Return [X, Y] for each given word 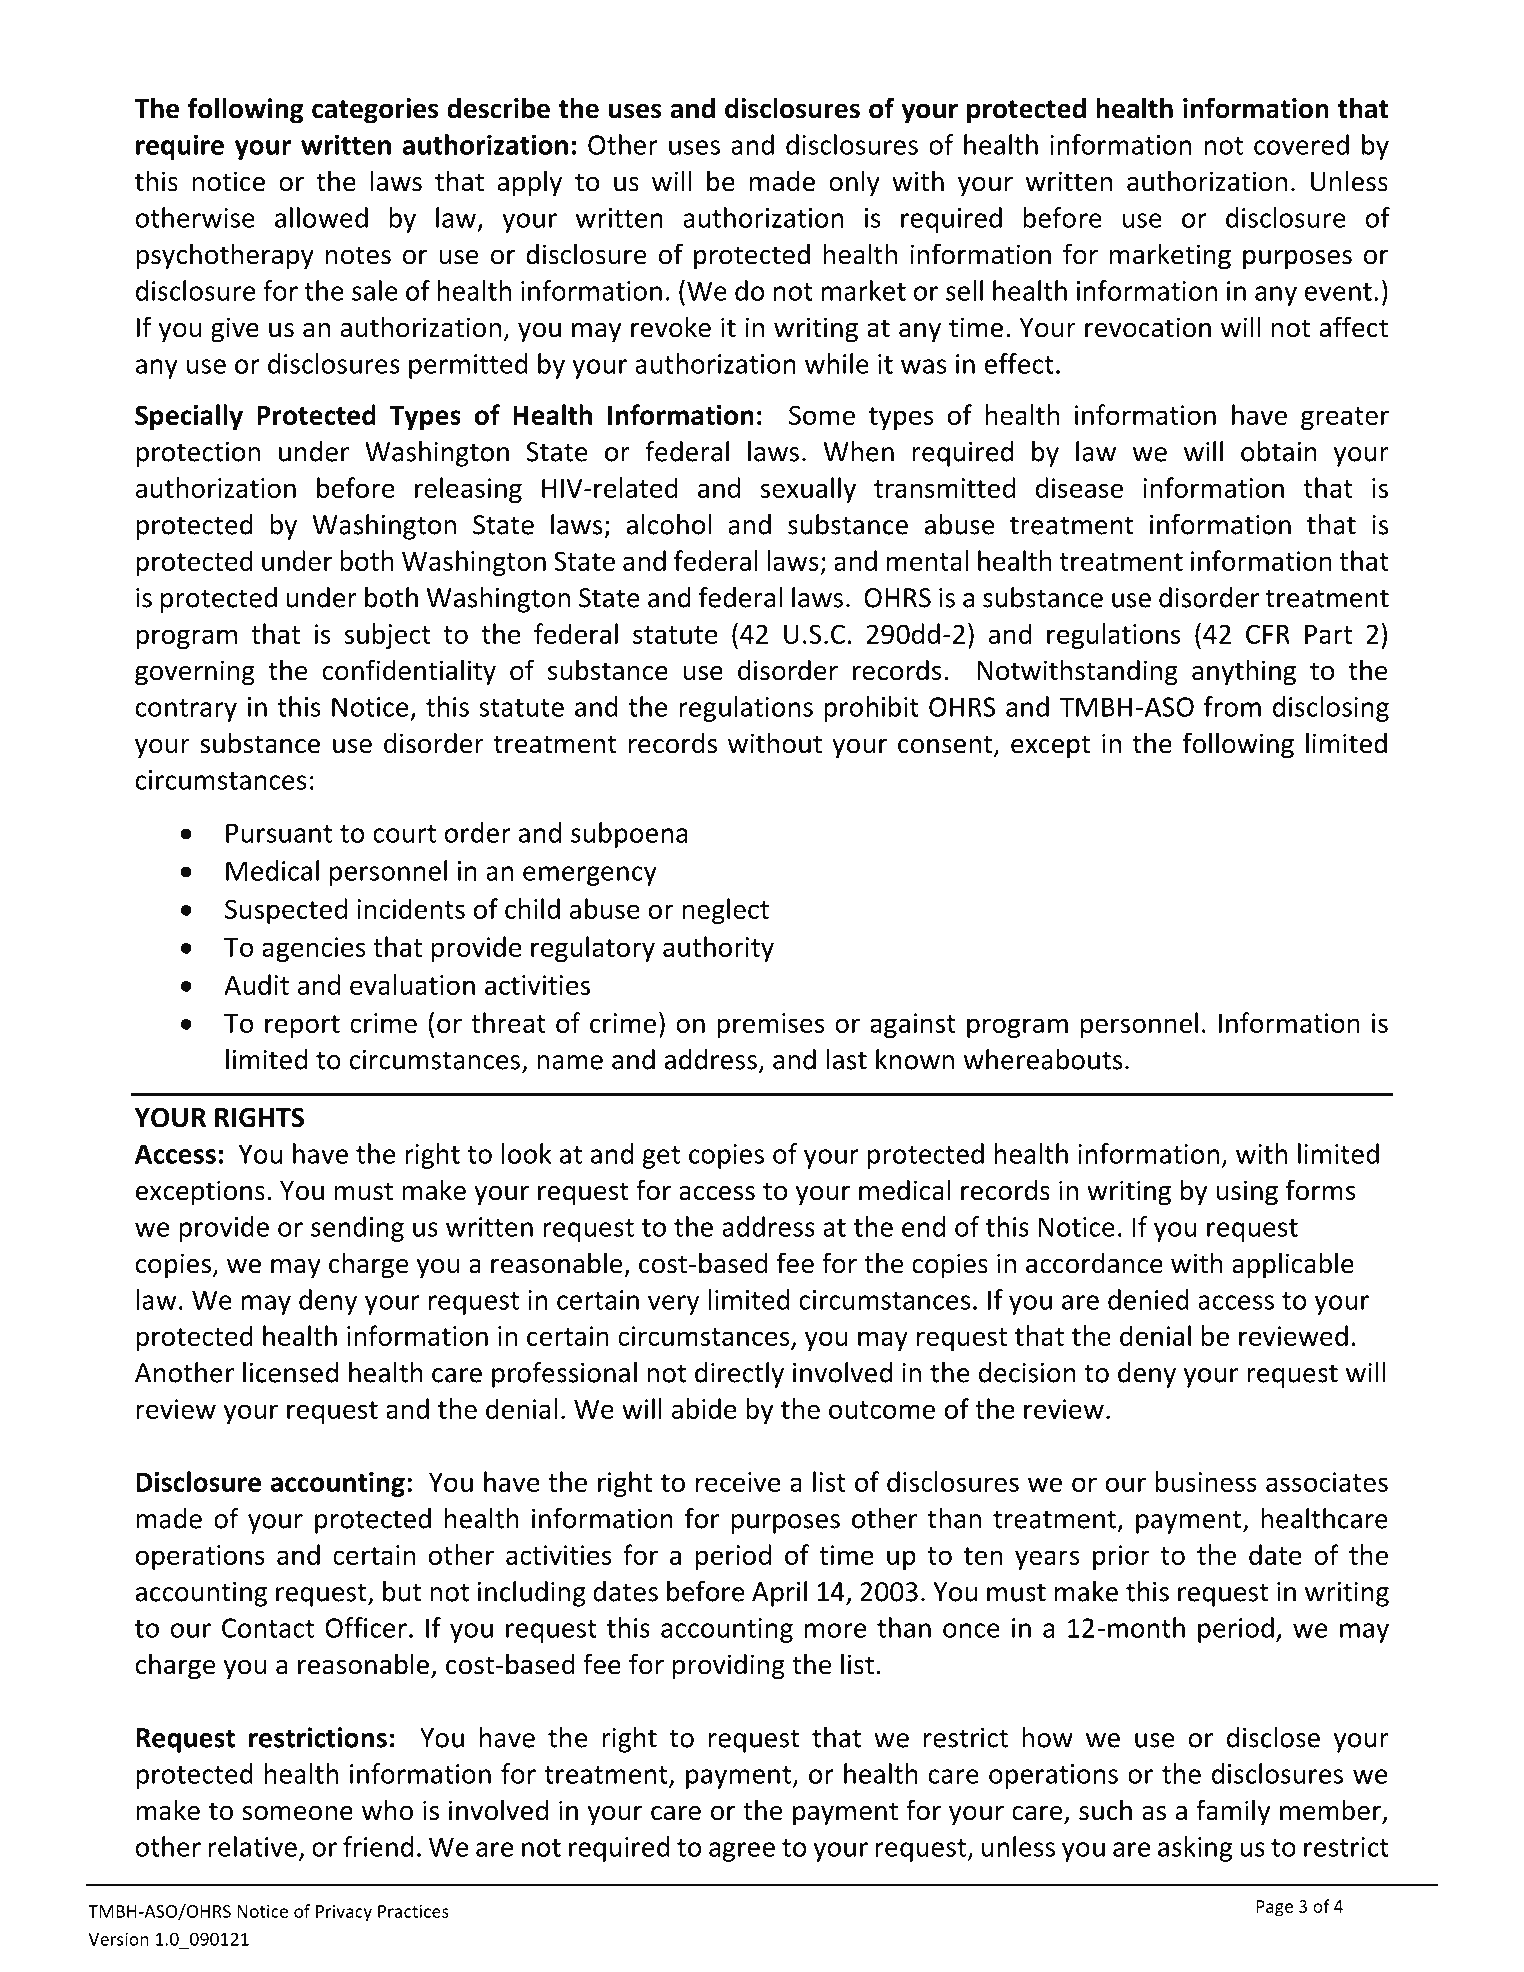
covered [1301, 144]
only [854, 183]
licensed [290, 1372]
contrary [186, 710]
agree [742, 1852]
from [1232, 706]
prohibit [871, 709]
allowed [321, 217]
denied [1148, 1299]
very [673, 1305]
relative [252, 1846]
